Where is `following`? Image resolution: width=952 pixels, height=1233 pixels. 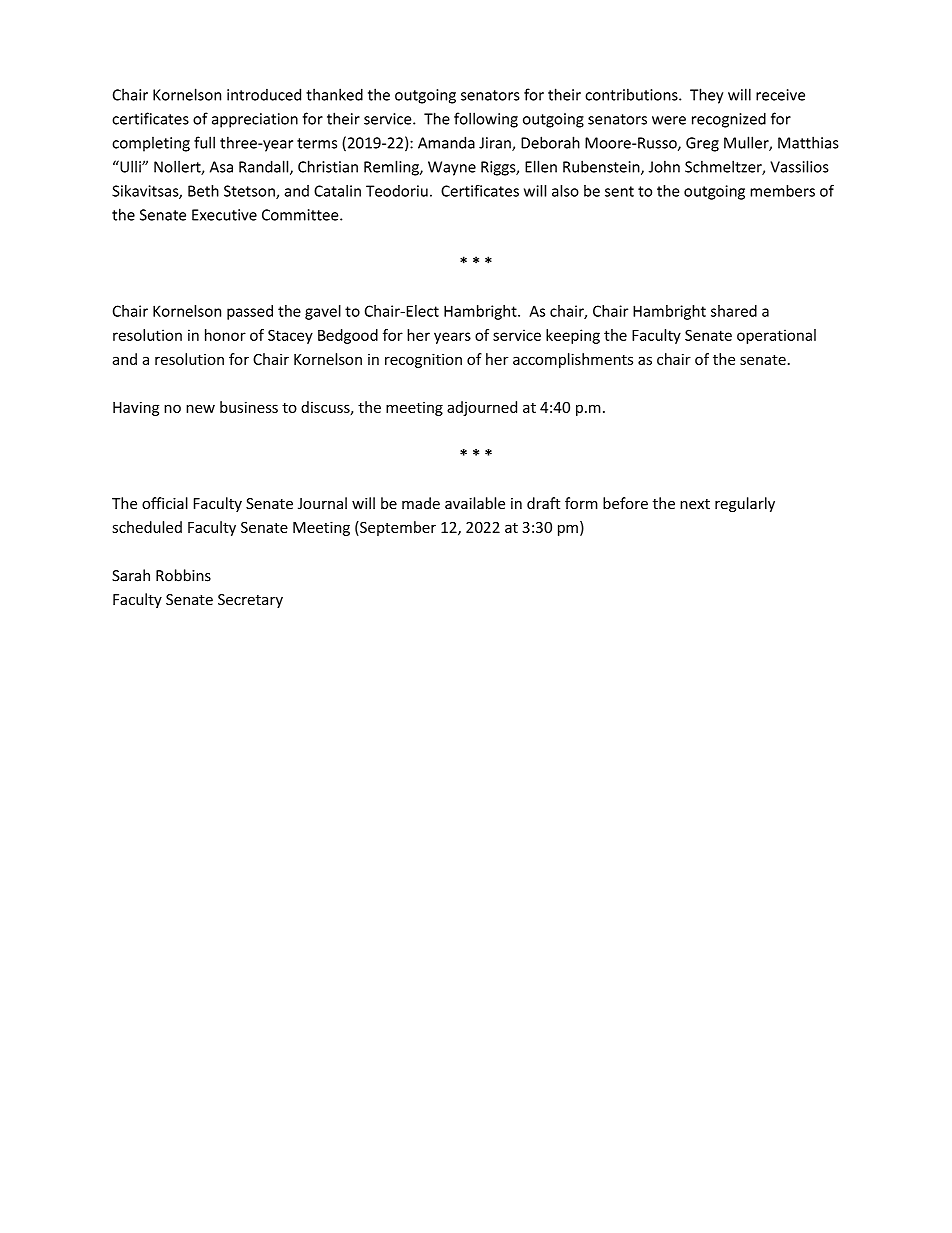
following is located at coordinates (486, 120).
